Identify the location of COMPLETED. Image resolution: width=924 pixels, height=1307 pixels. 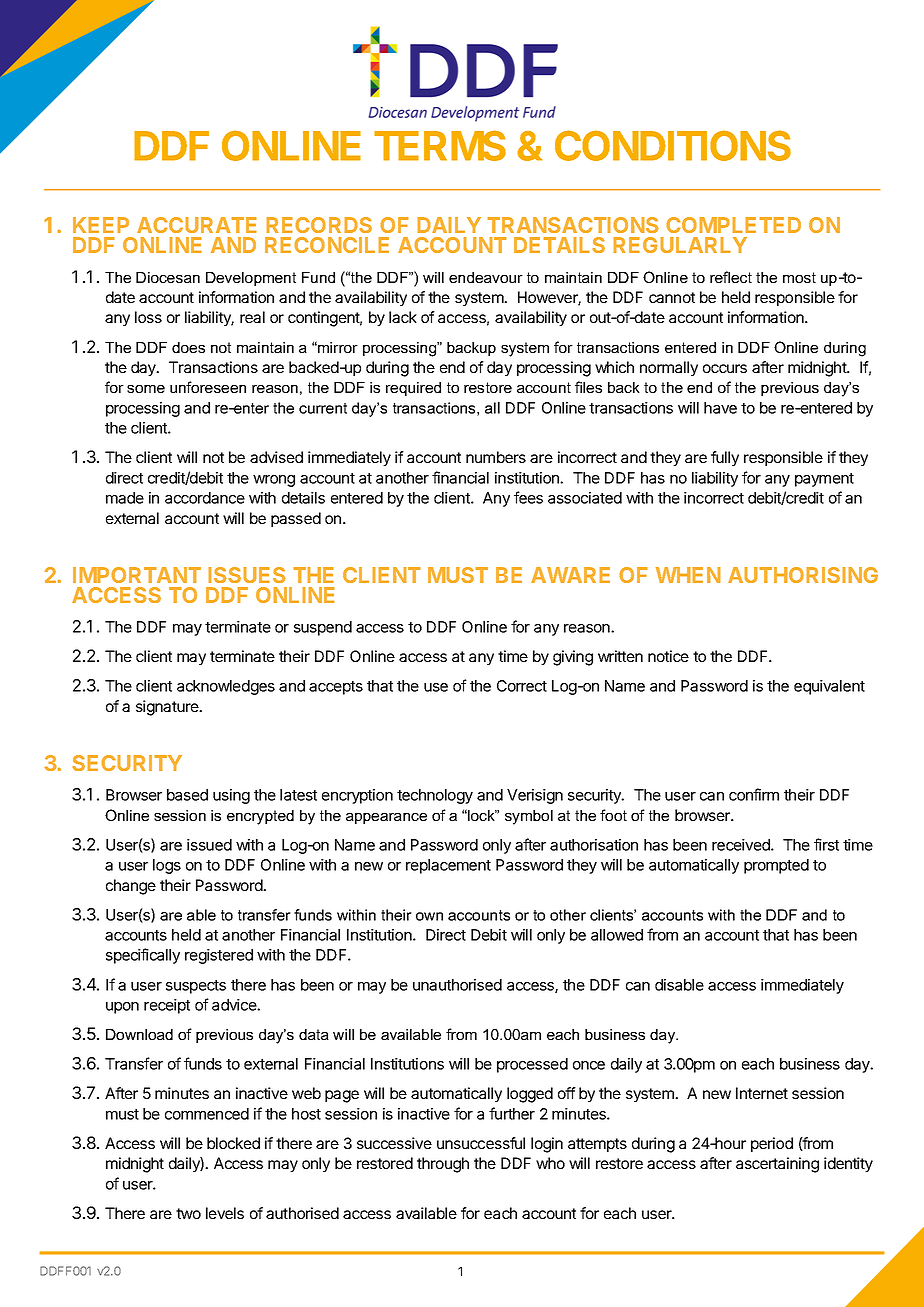
(733, 225).
